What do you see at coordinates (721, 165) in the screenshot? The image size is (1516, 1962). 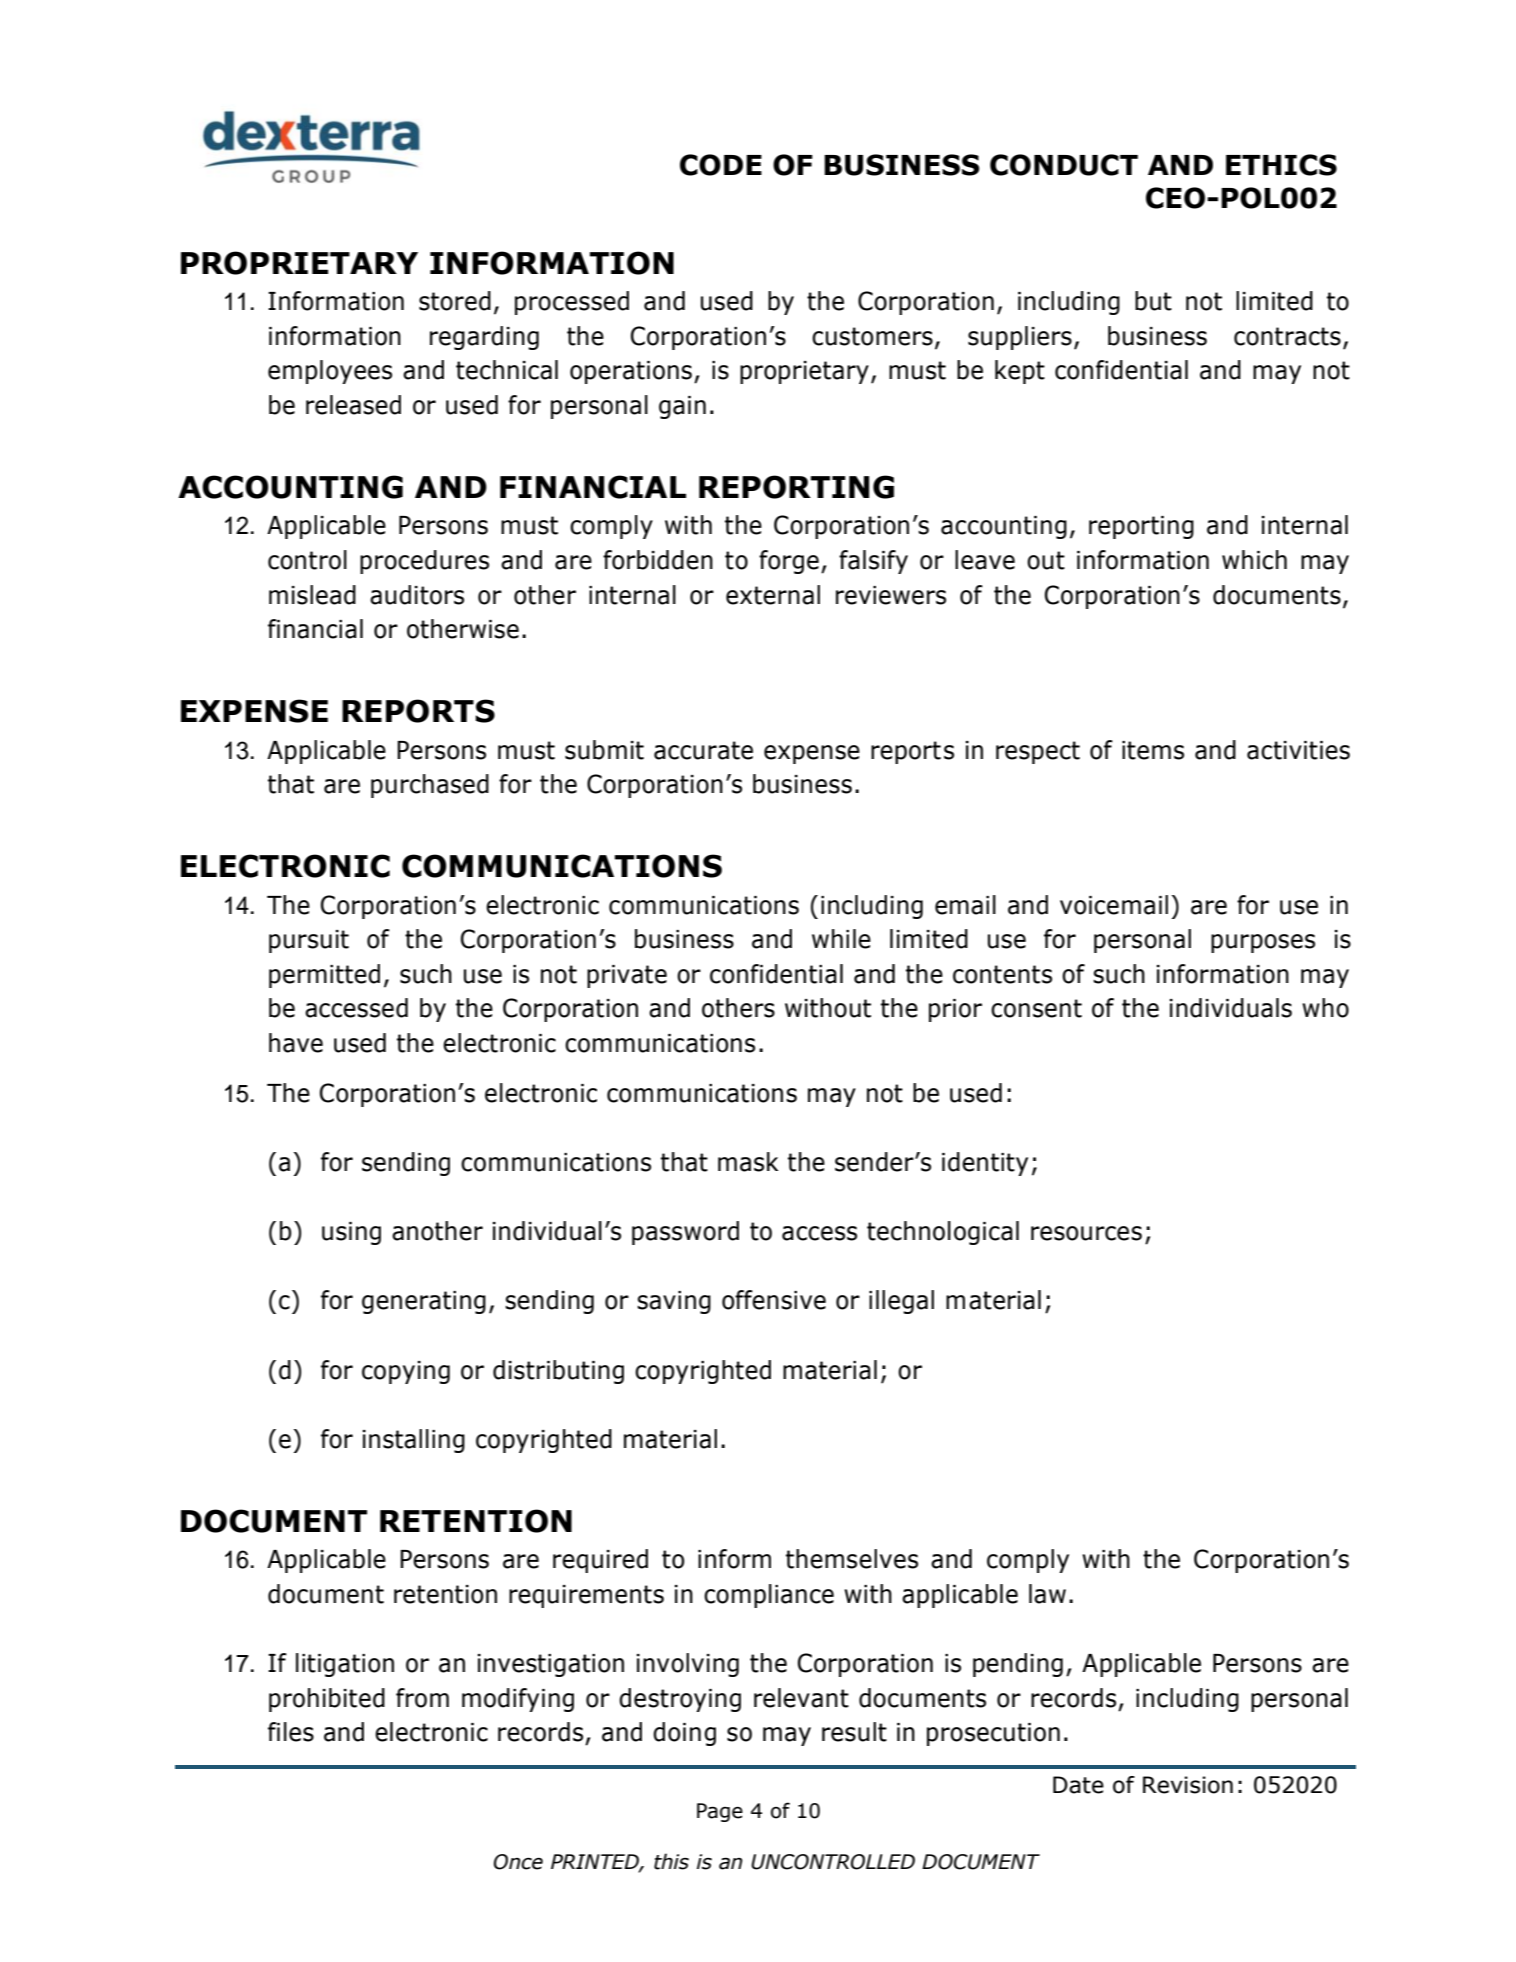 I see `CODE` at bounding box center [721, 165].
